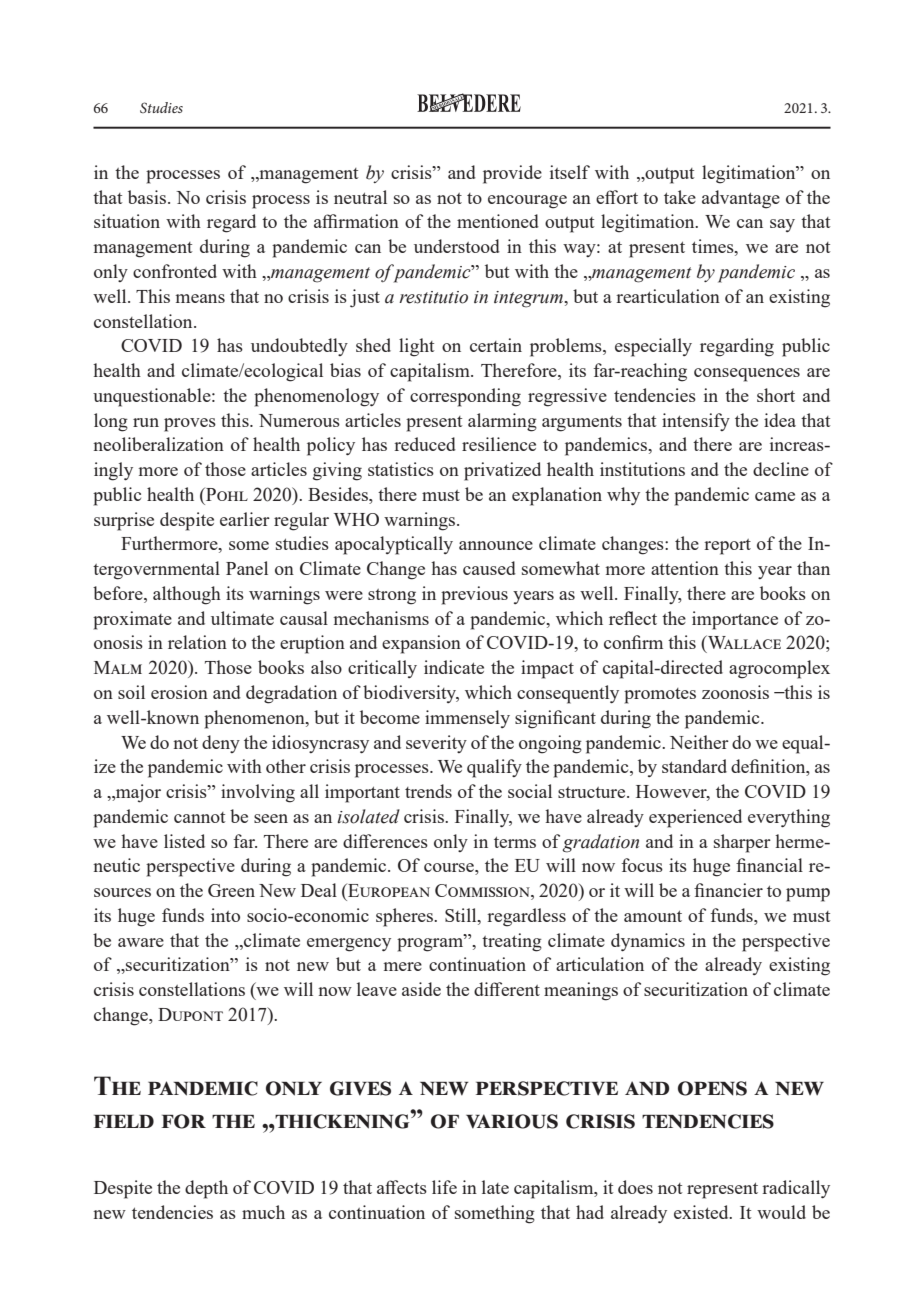  I want to click on dynamics, so click(648, 942).
